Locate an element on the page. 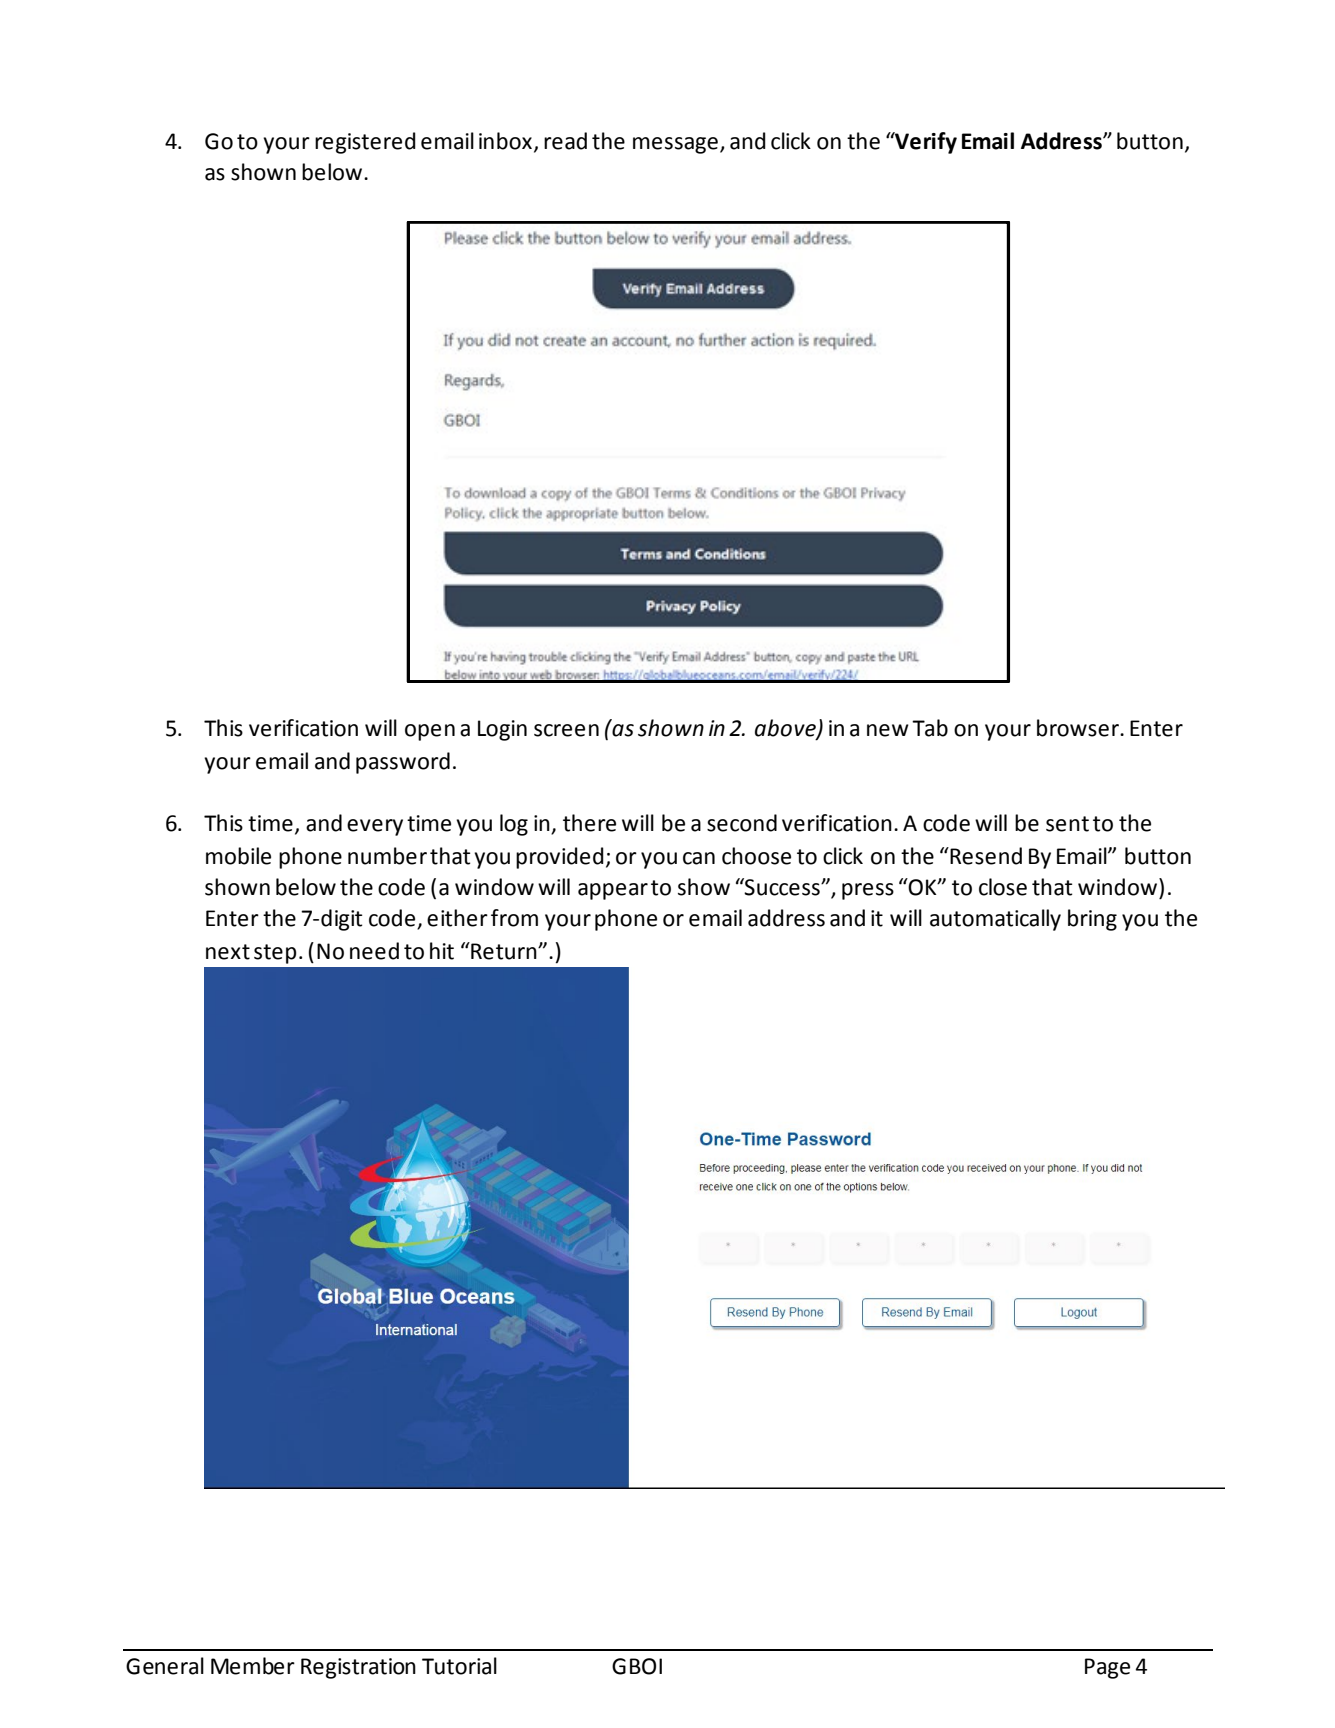 The image size is (1335, 1728). next is located at coordinates (228, 952).
